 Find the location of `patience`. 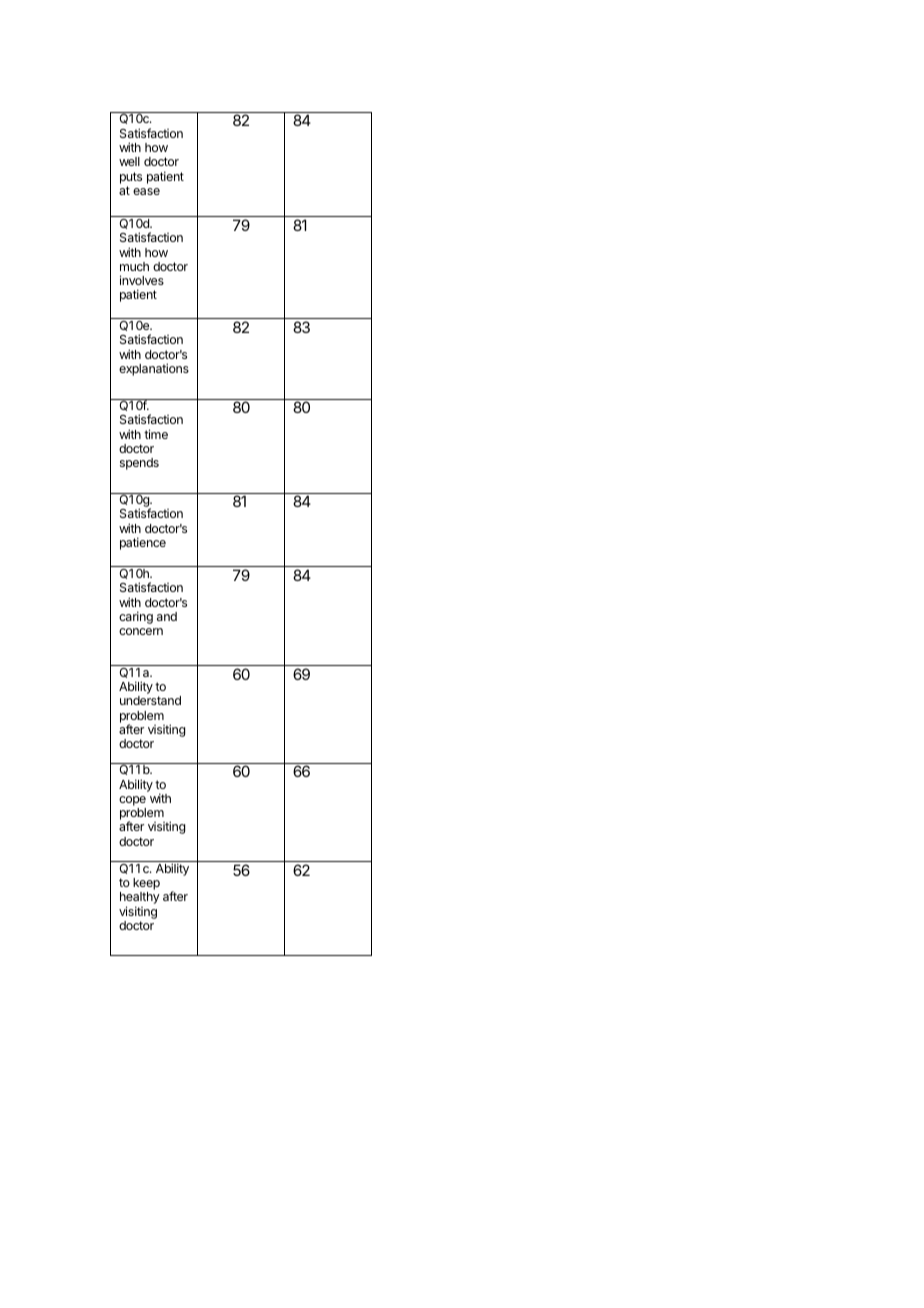

patience is located at coordinates (143, 543).
